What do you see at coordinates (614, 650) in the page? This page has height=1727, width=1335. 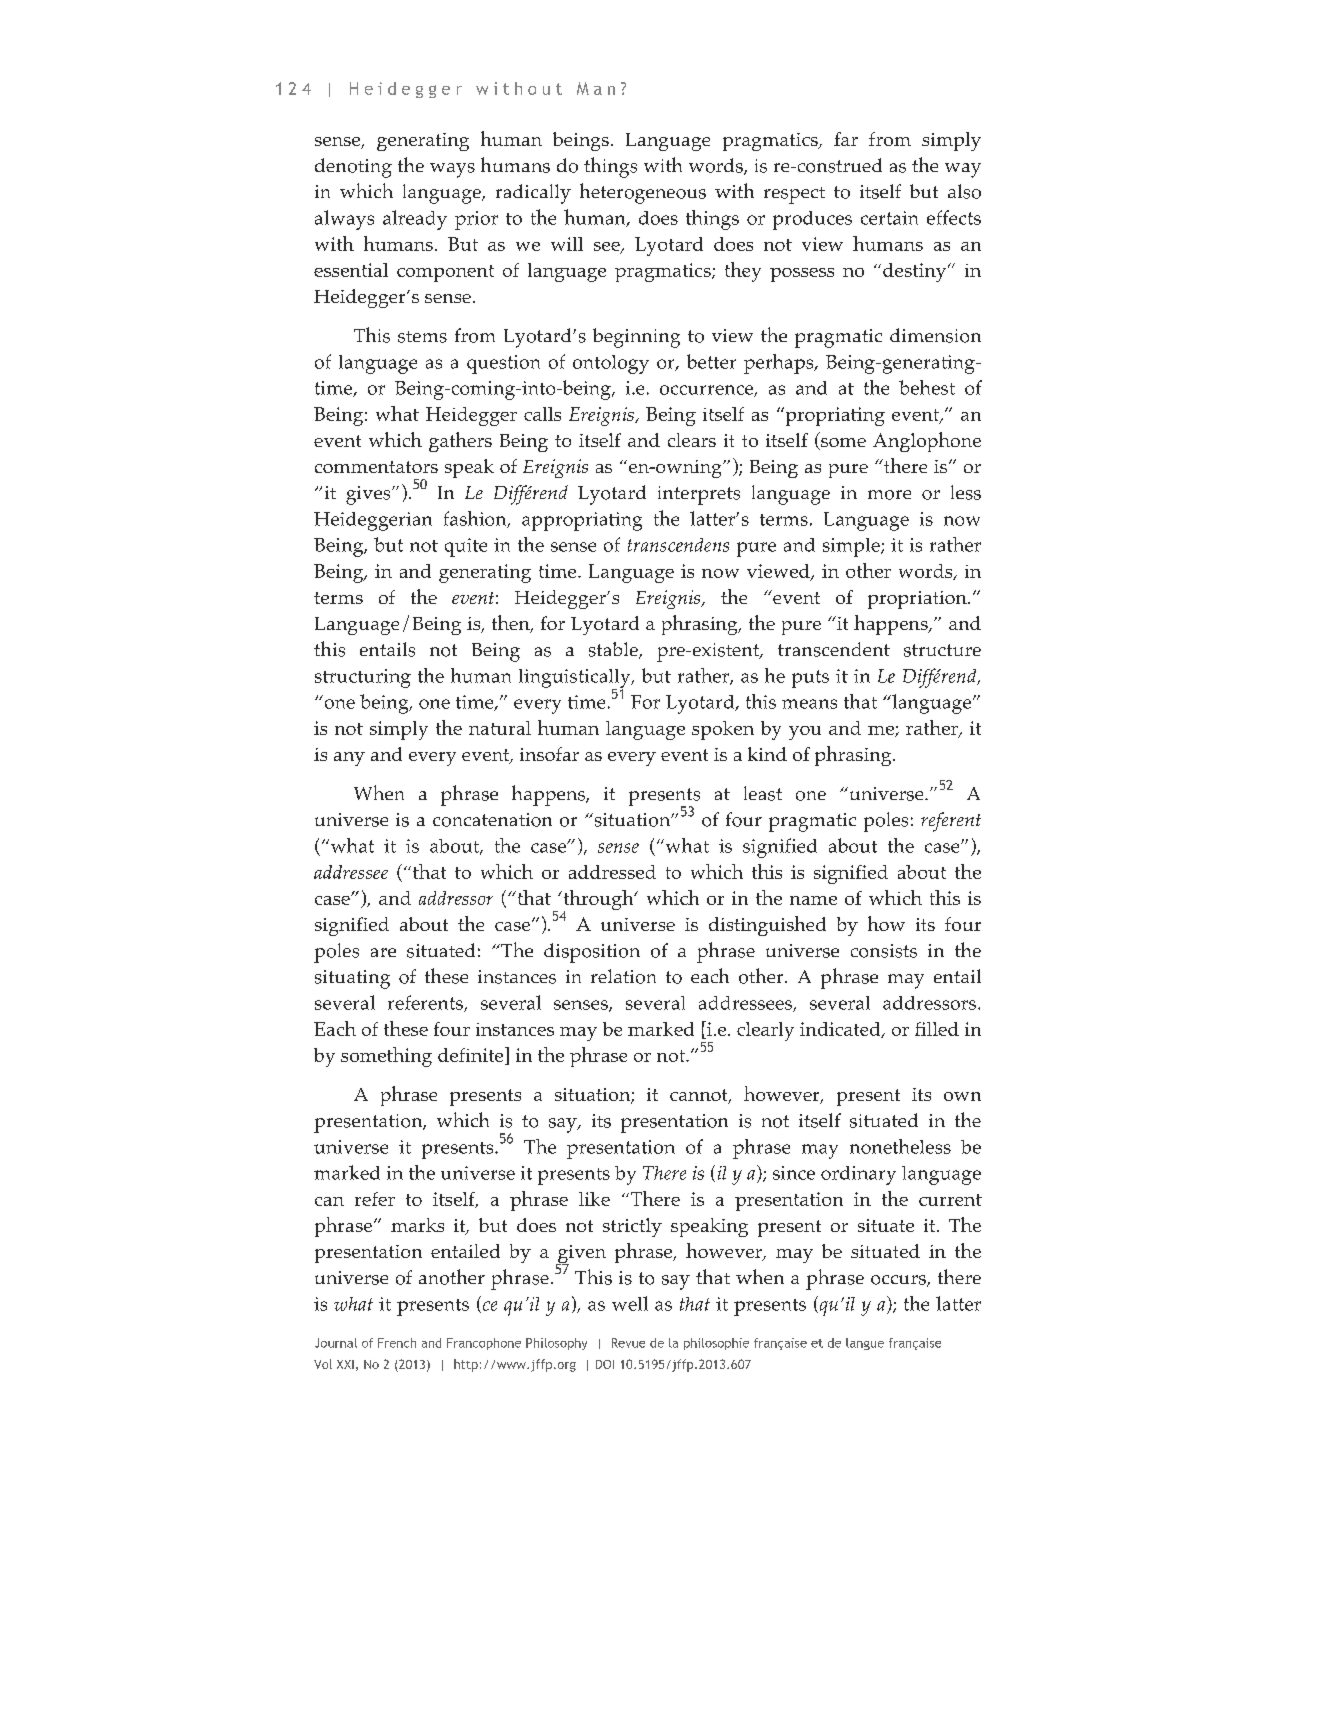 I see `stable` at bounding box center [614, 650].
